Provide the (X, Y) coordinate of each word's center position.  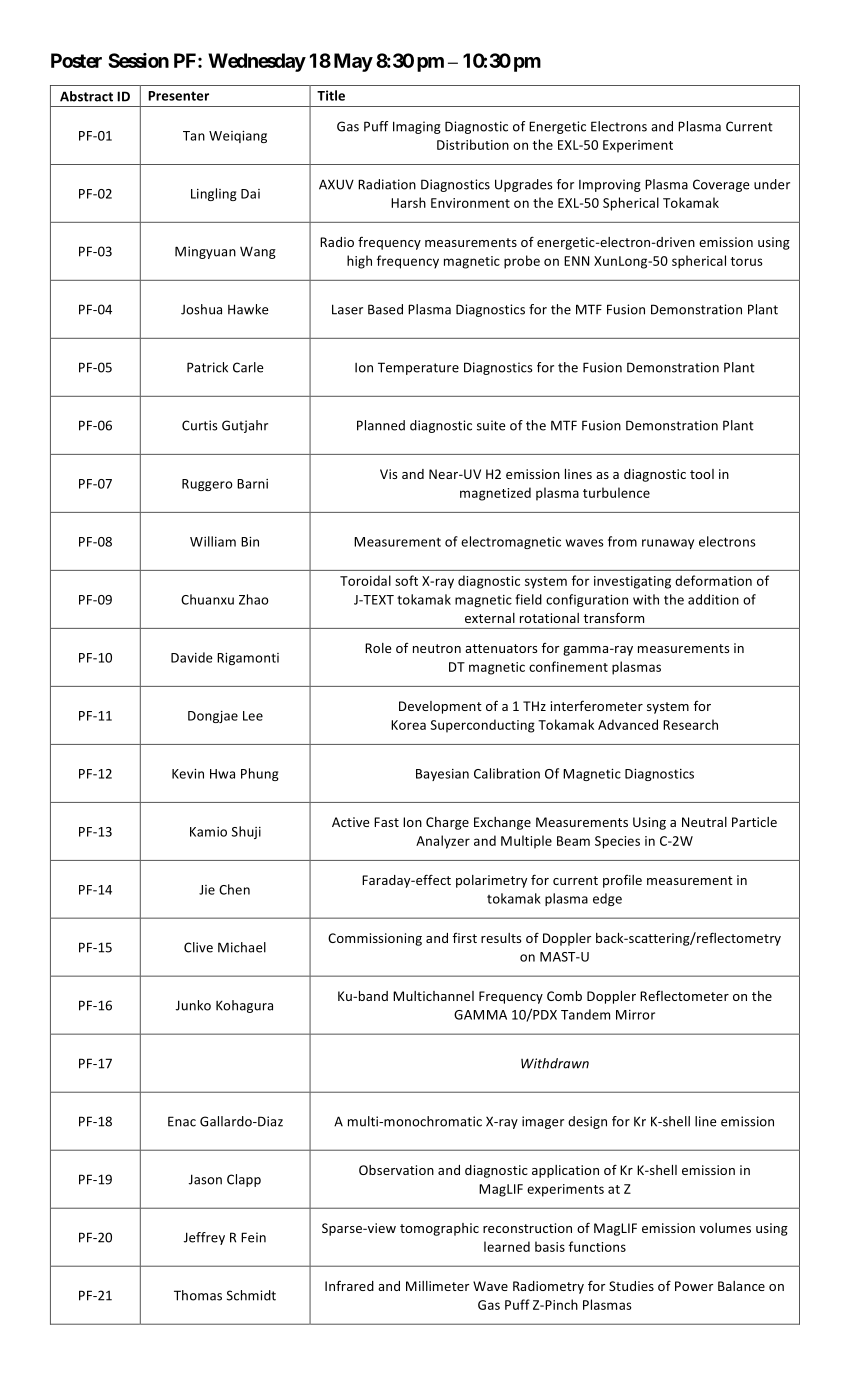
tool (702, 474)
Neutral (704, 822)
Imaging (417, 127)
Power (694, 1286)
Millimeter (437, 1286)
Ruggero (207, 485)
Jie (207, 890)
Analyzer (443, 842)
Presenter (178, 96)
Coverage (721, 185)
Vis (388, 474)
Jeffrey (204, 1238)
